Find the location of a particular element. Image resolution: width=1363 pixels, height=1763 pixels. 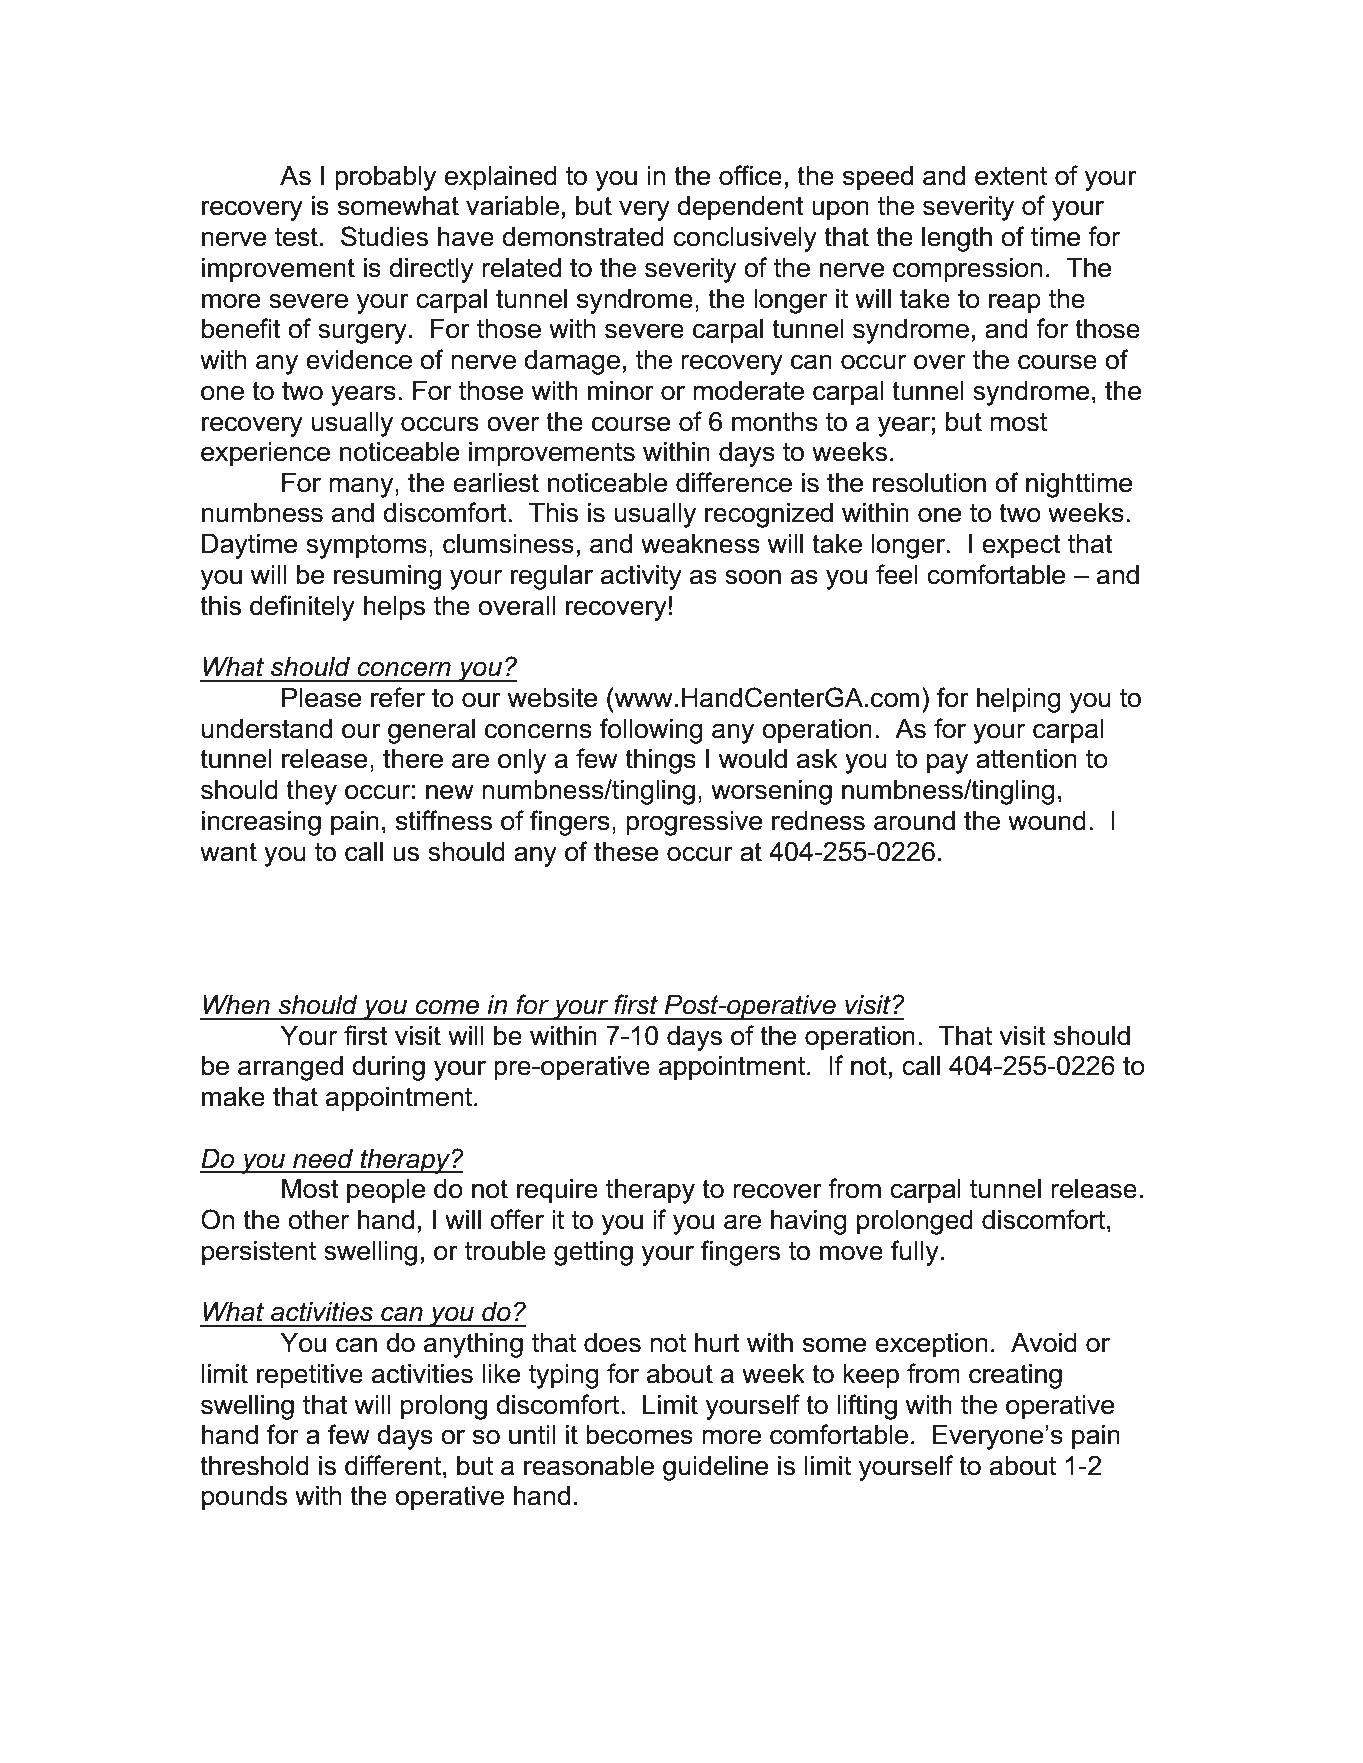

test is located at coordinates (296, 237).
